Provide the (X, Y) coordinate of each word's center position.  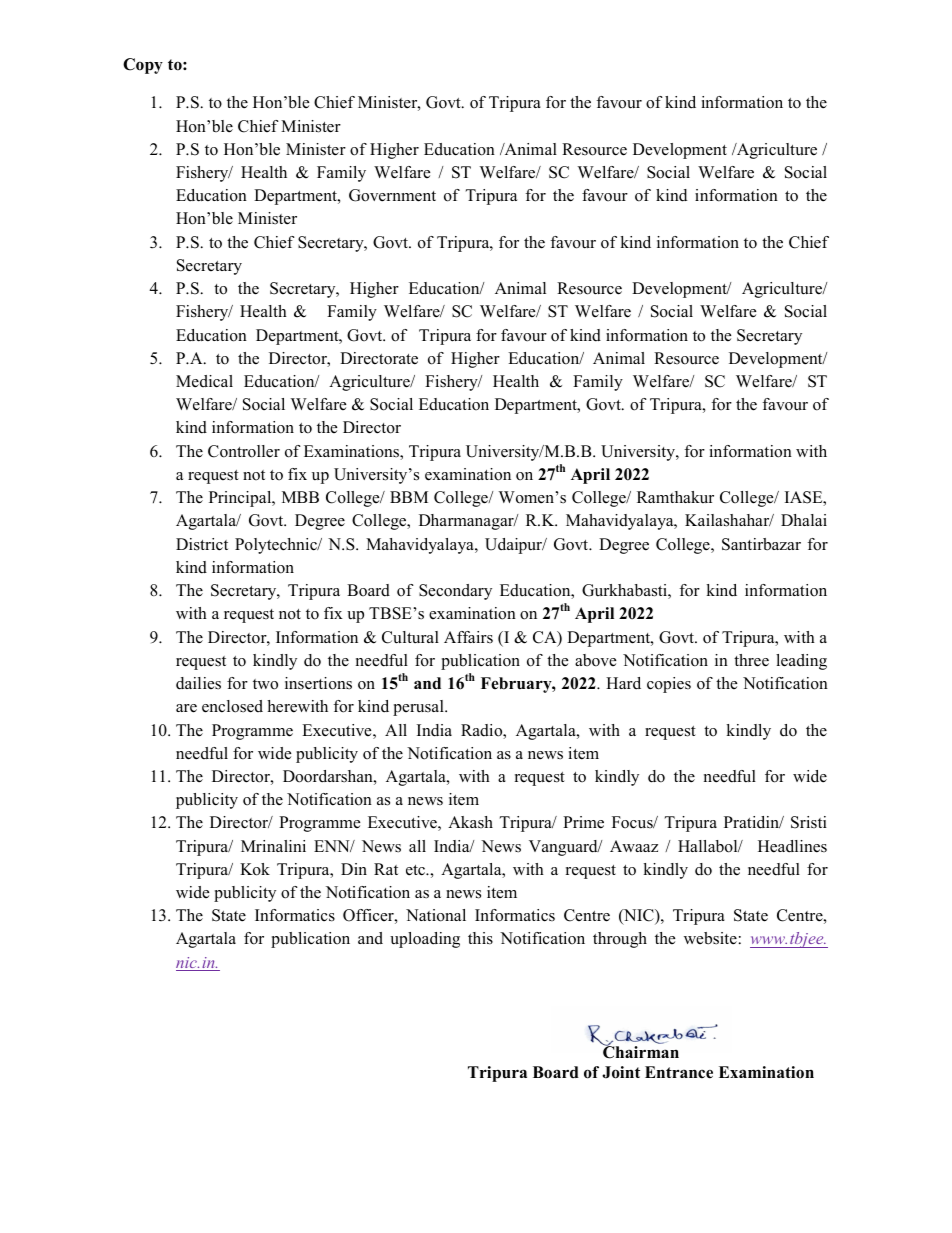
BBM (409, 497)
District (202, 544)
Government (392, 195)
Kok (255, 869)
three (751, 660)
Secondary (455, 592)
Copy (143, 66)
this (480, 938)
